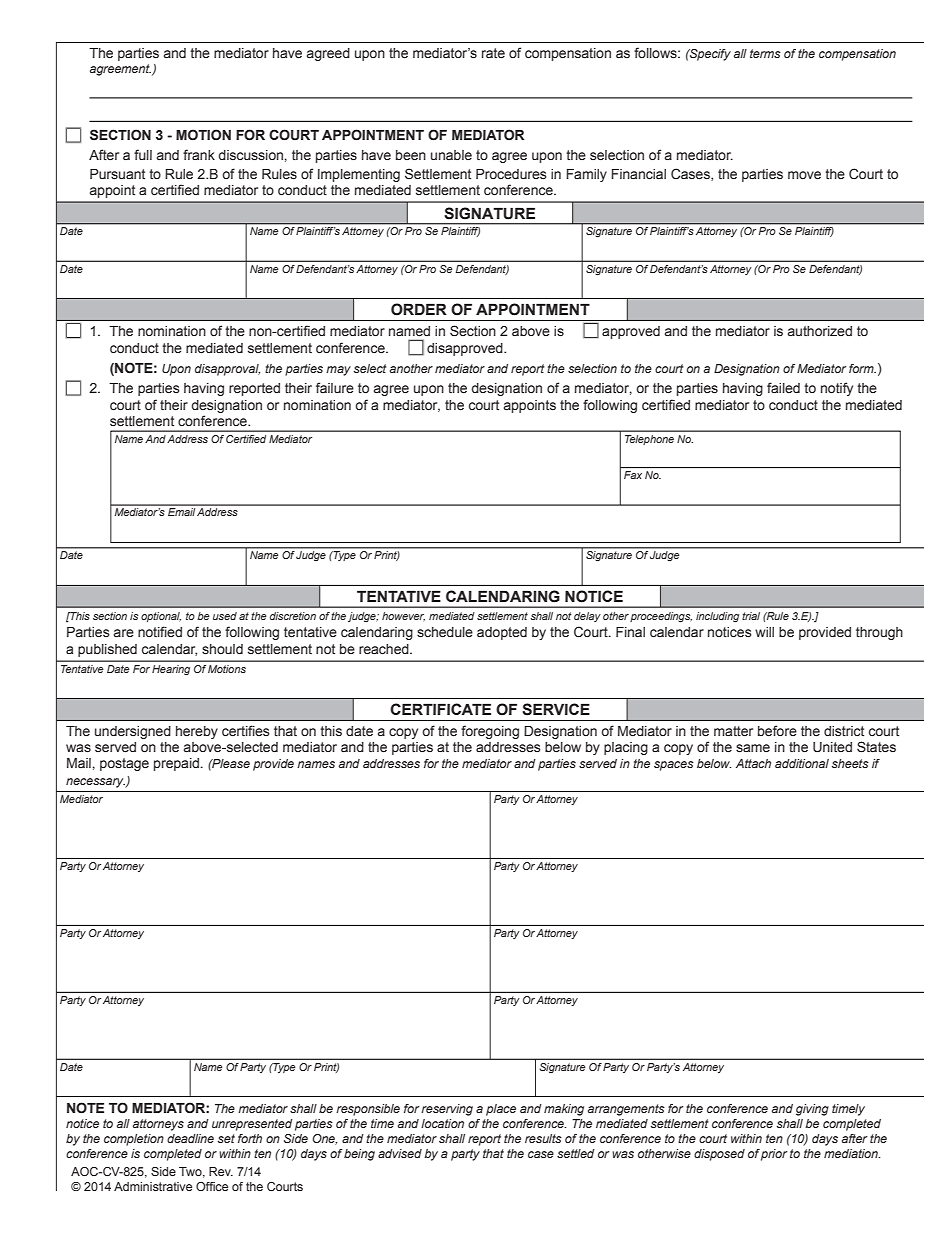 This page has height=1233, width=952. What do you see at coordinates (820, 331) in the page?
I see `authorized` at bounding box center [820, 331].
